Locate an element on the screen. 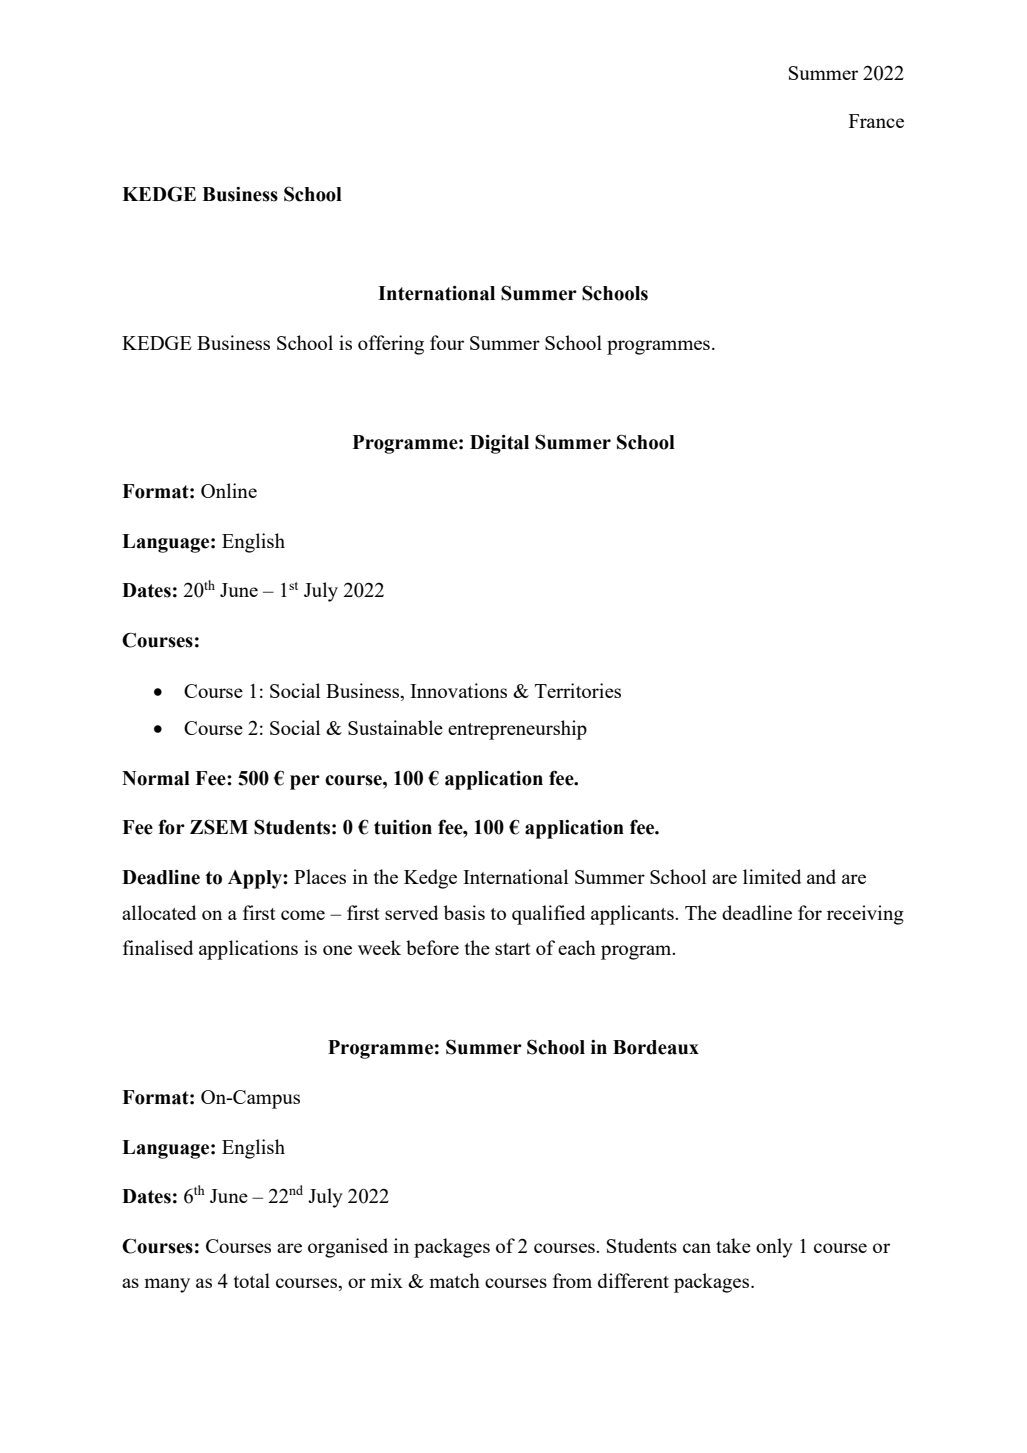  from is located at coordinates (572, 1280).
